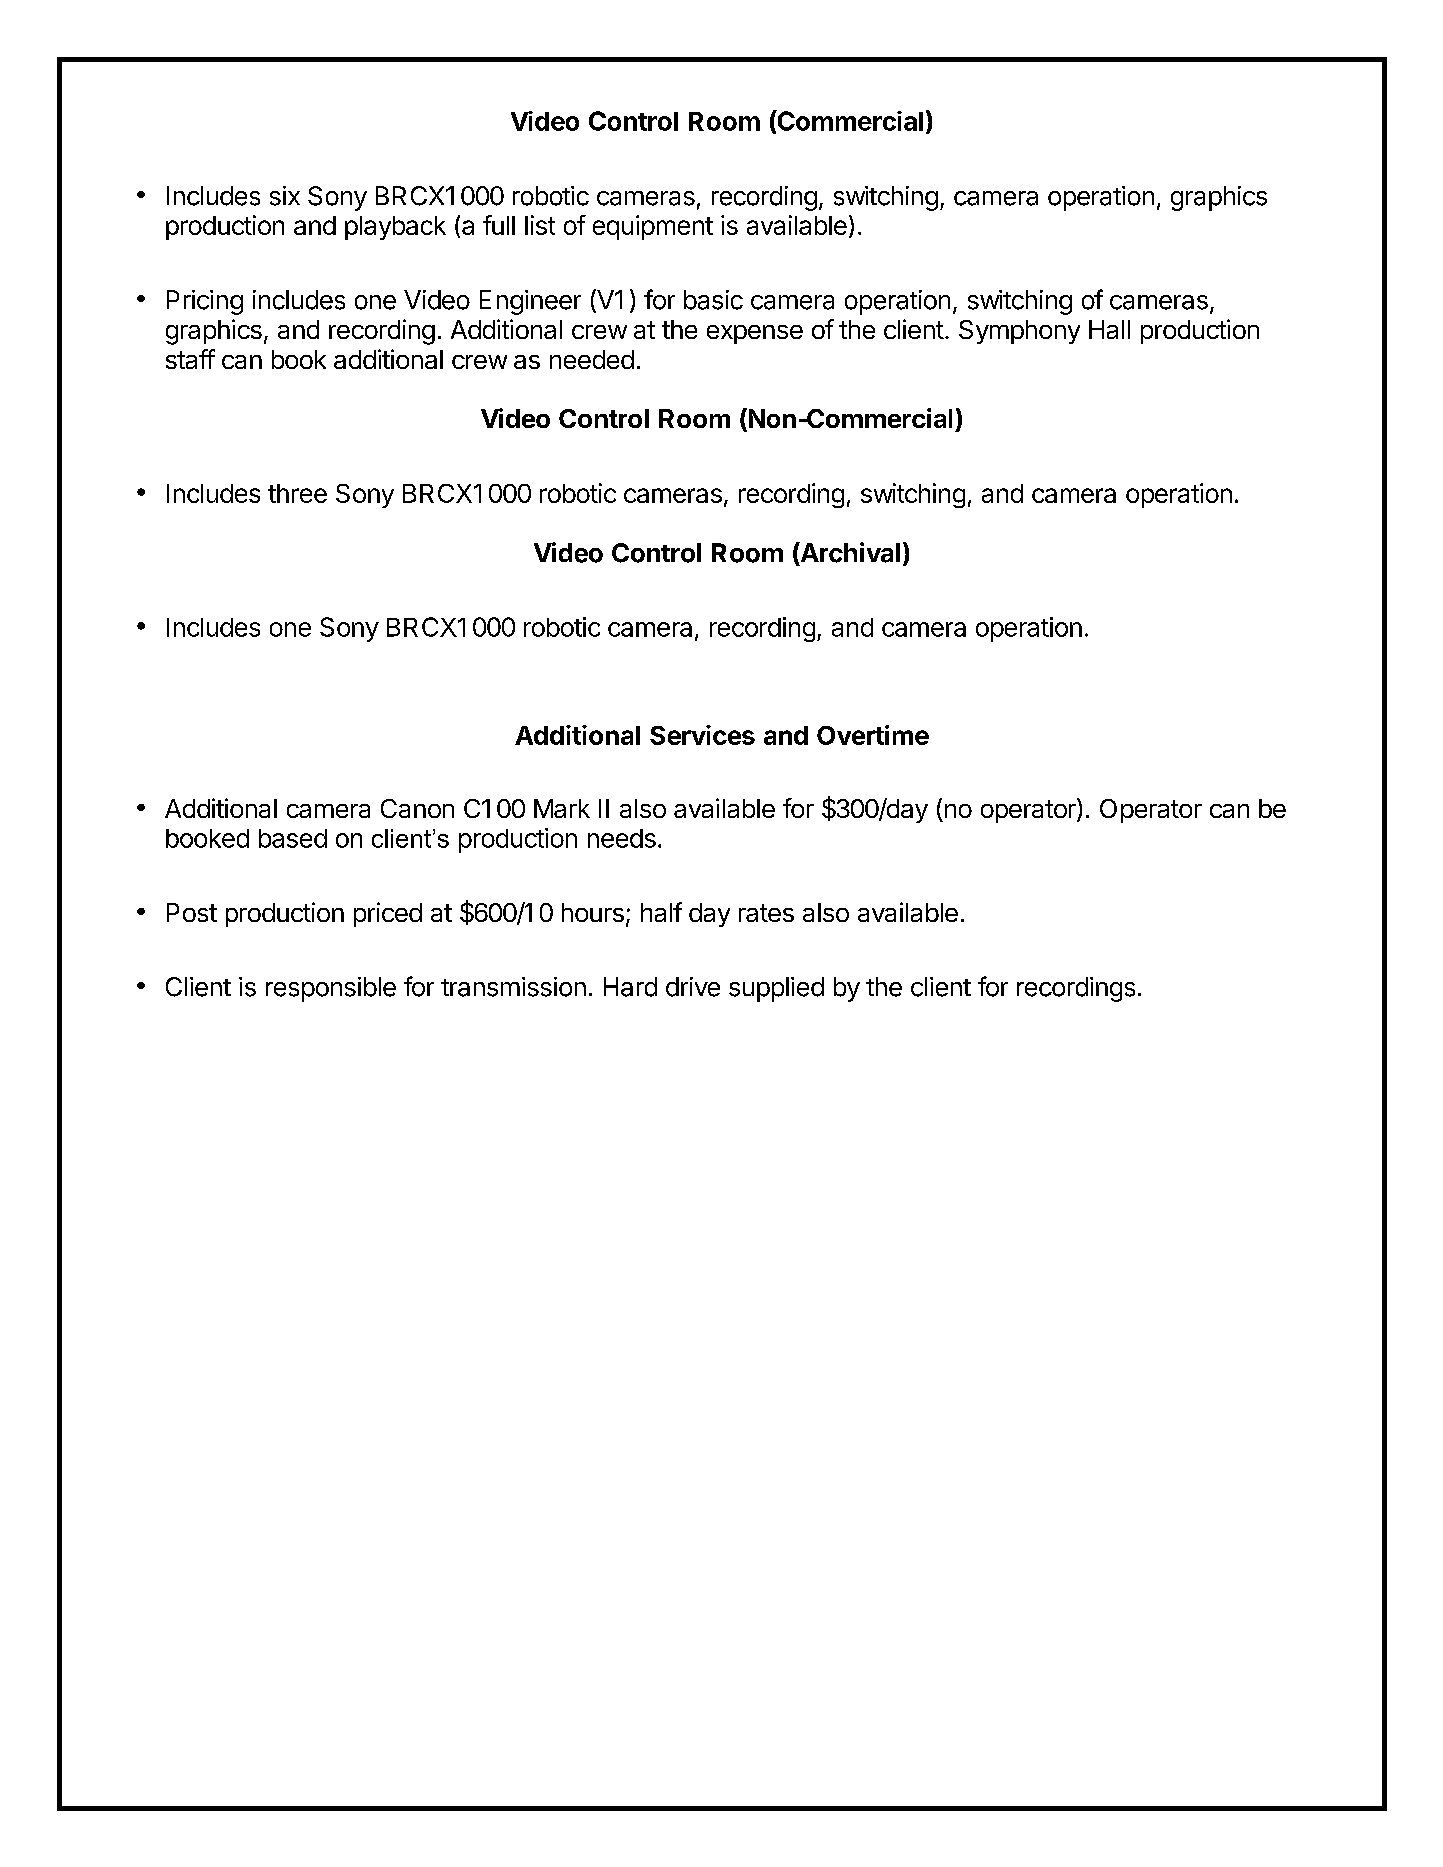 This page has width=1443, height=1867. I want to click on needed, so click(592, 359).
